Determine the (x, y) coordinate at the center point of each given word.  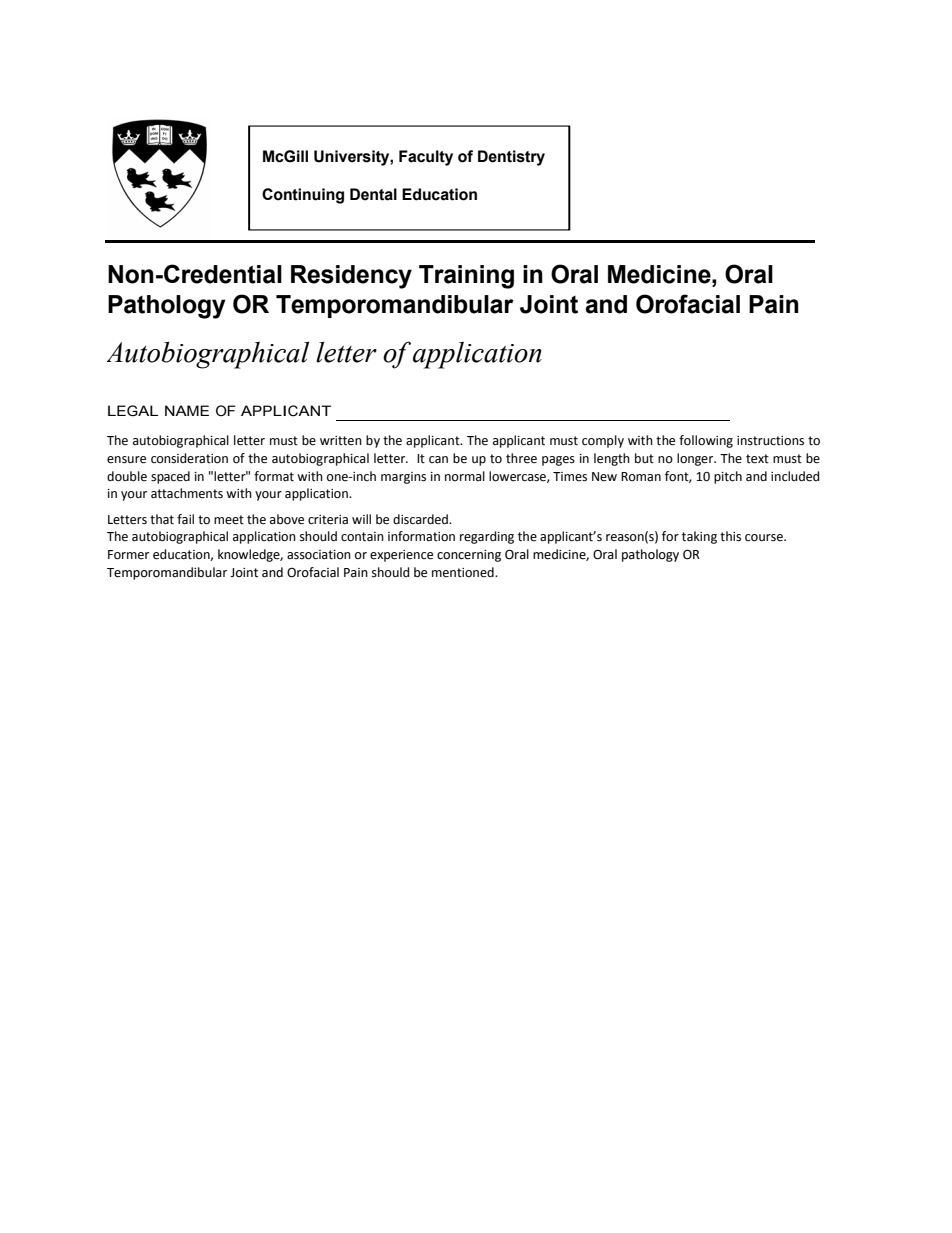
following (706, 441)
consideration (189, 458)
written (341, 441)
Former (128, 555)
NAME (187, 410)
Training (466, 277)
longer (696, 459)
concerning (469, 556)
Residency (351, 277)
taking (699, 537)
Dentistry (511, 158)
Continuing (303, 196)
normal (465, 476)
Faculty (426, 158)
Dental (373, 194)
